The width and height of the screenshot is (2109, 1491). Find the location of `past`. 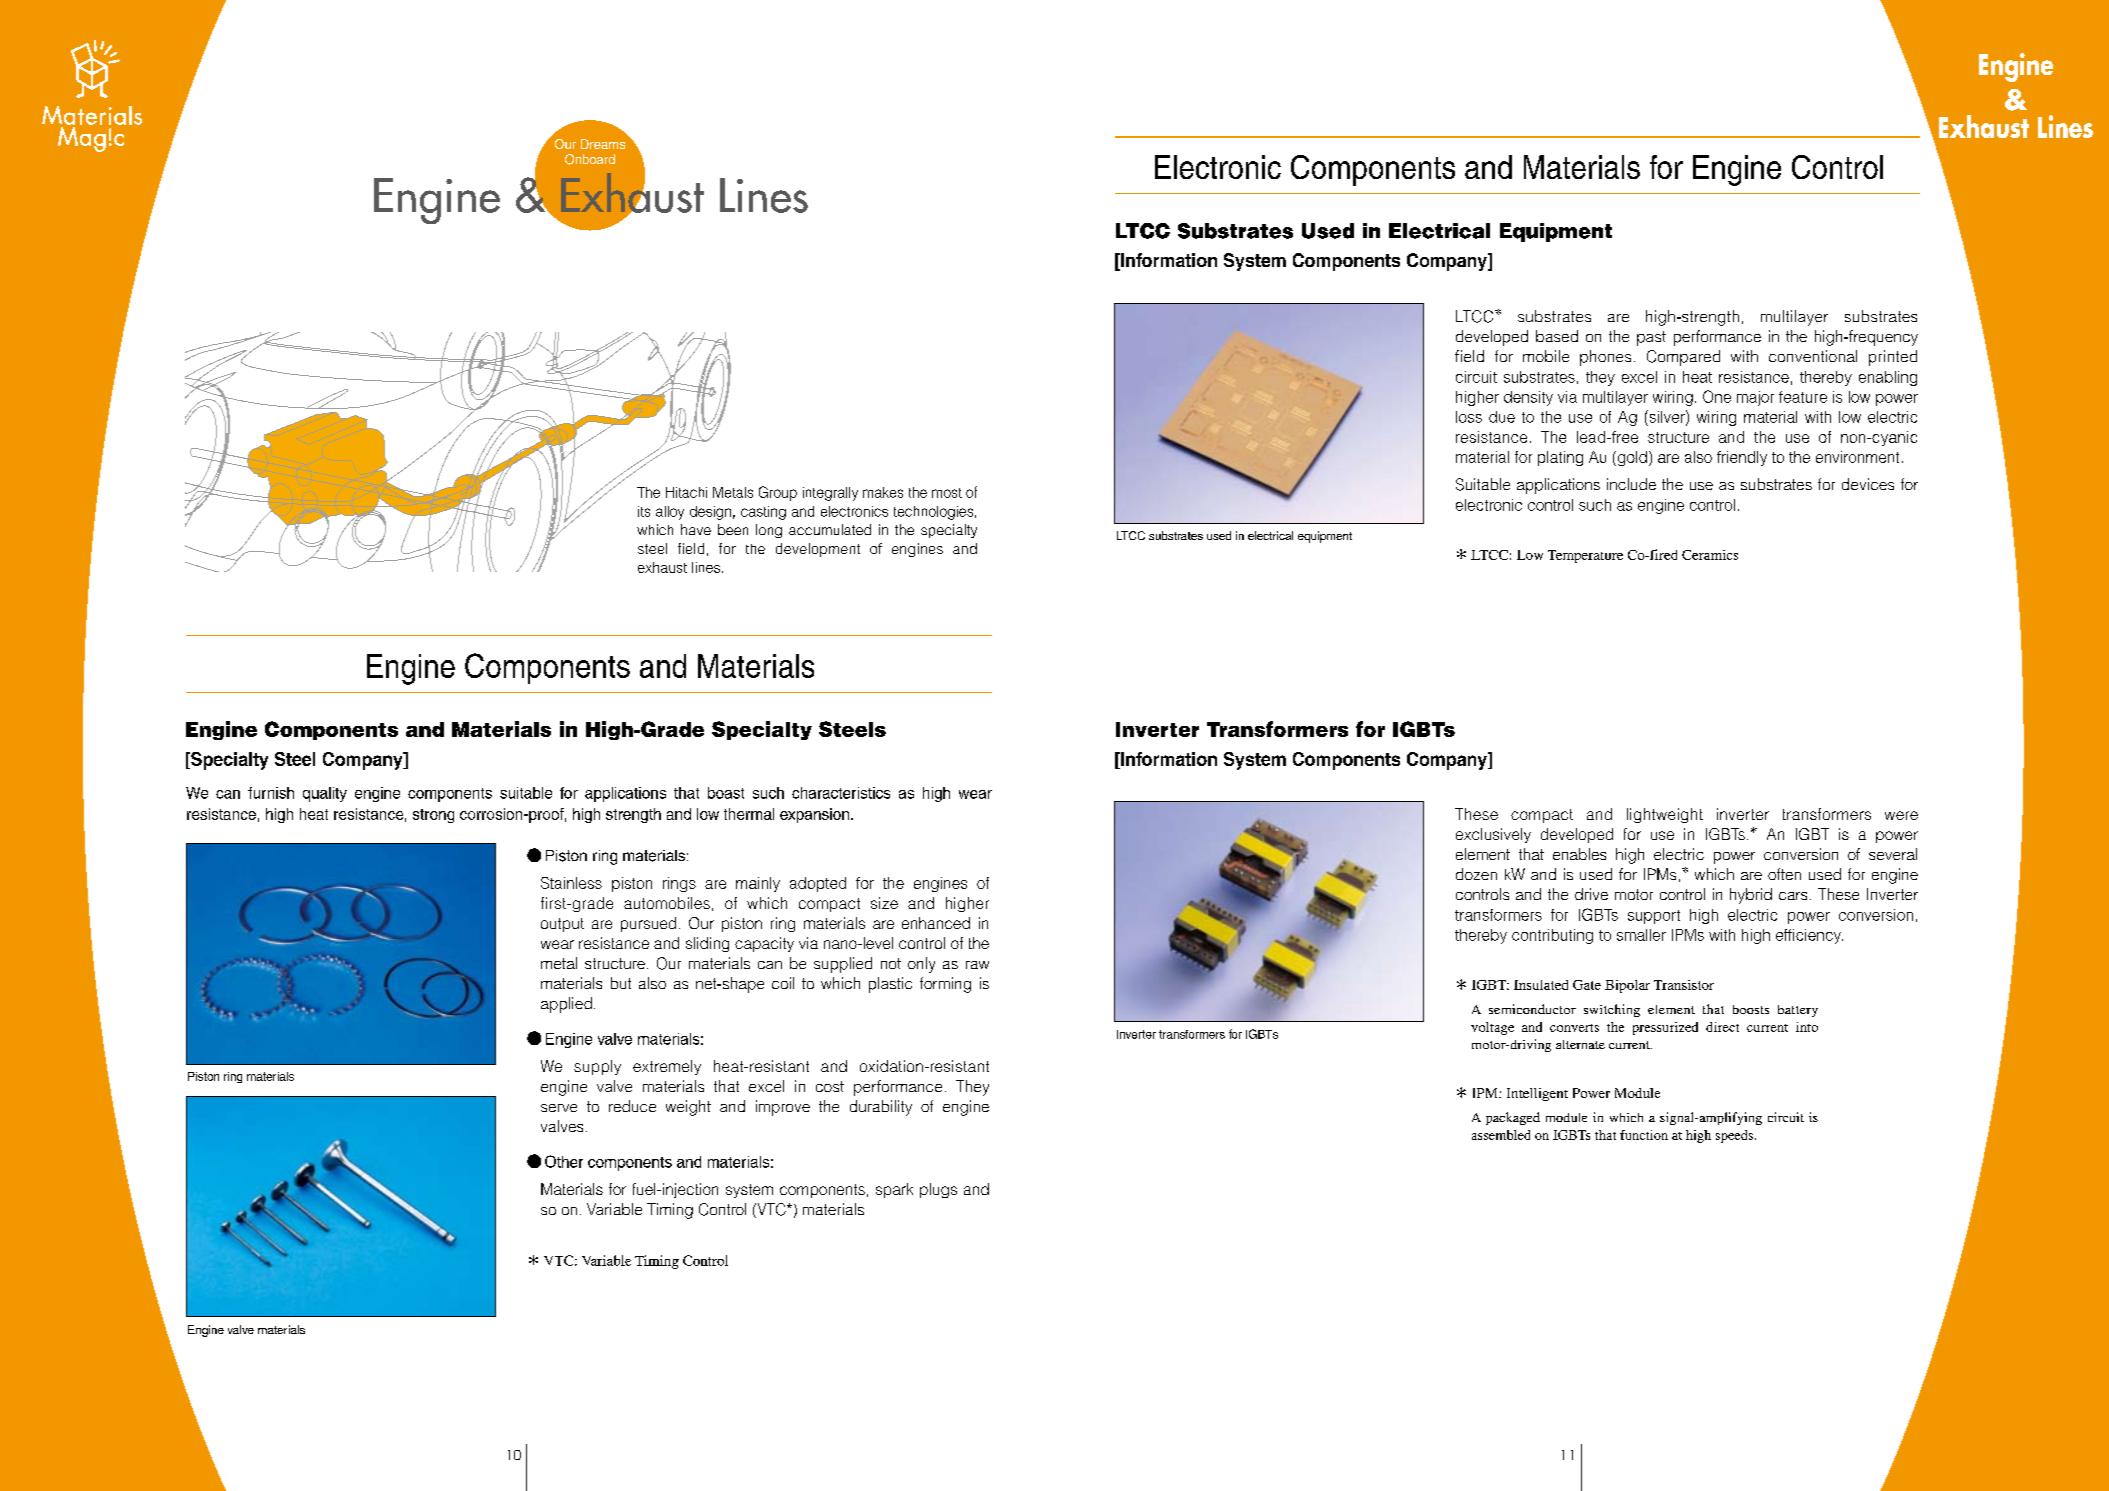

past is located at coordinates (1651, 338).
